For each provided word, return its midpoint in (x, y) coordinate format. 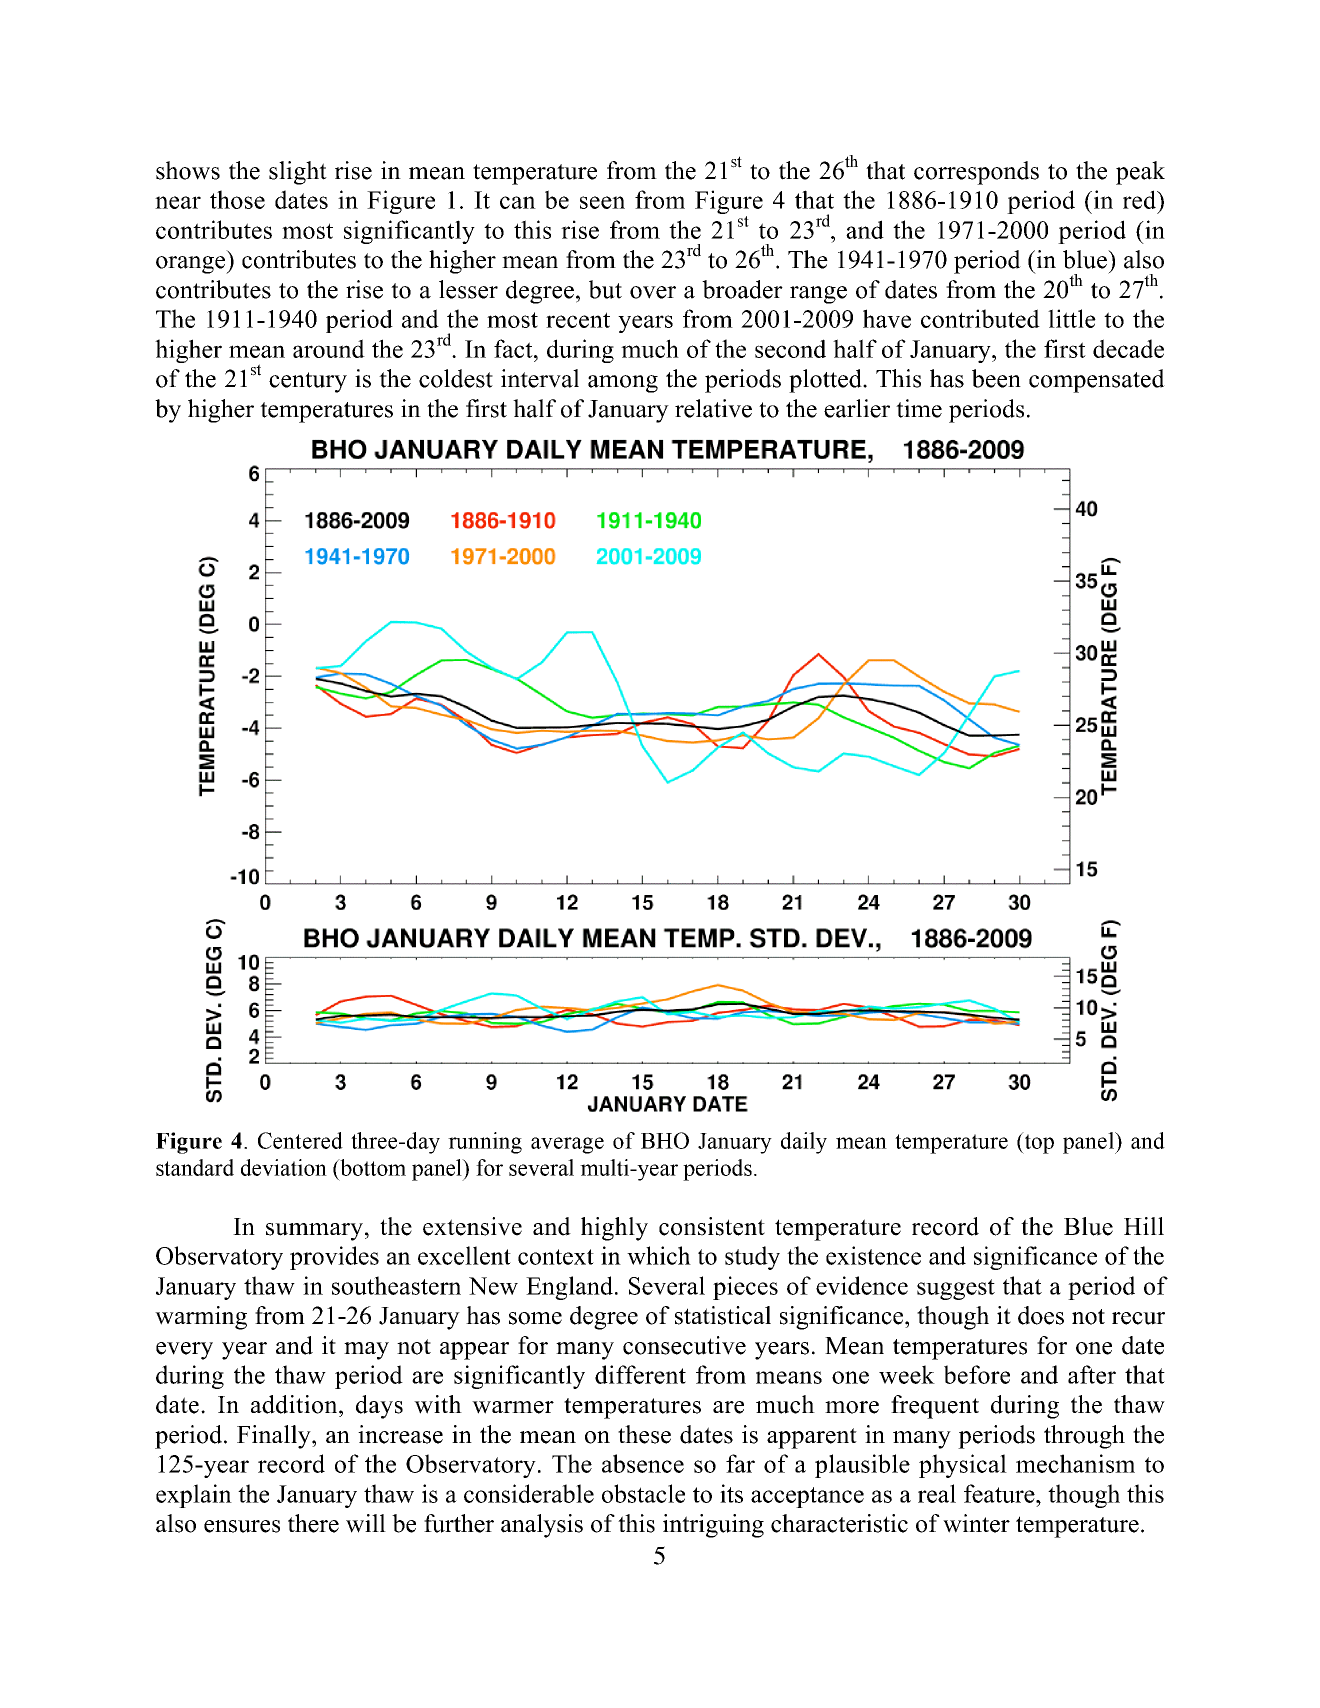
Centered (300, 1140)
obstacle (643, 1493)
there (313, 1523)
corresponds (976, 173)
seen (602, 202)
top (1038, 1143)
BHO (665, 1140)
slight (298, 173)
